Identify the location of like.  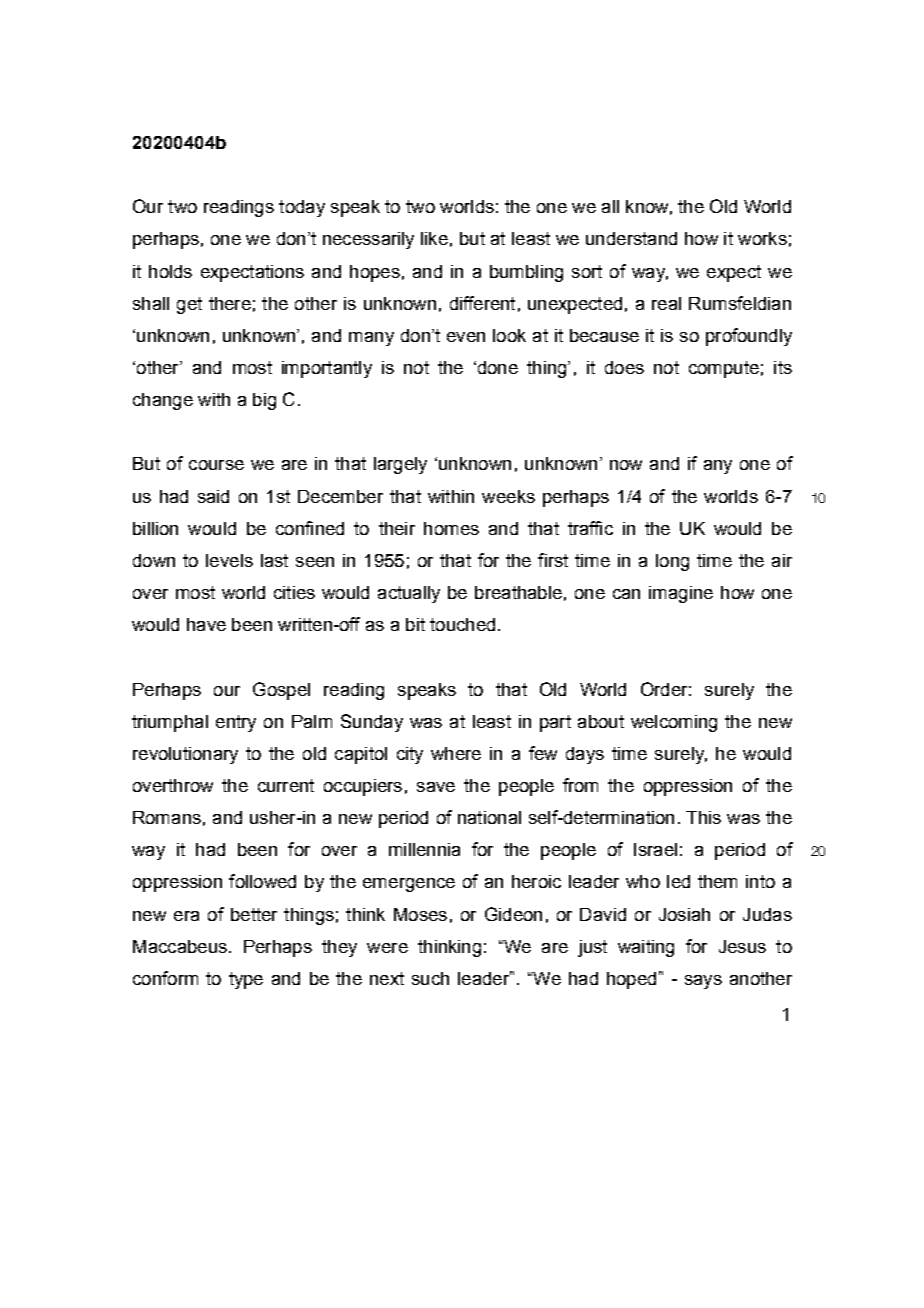
(434, 238).
